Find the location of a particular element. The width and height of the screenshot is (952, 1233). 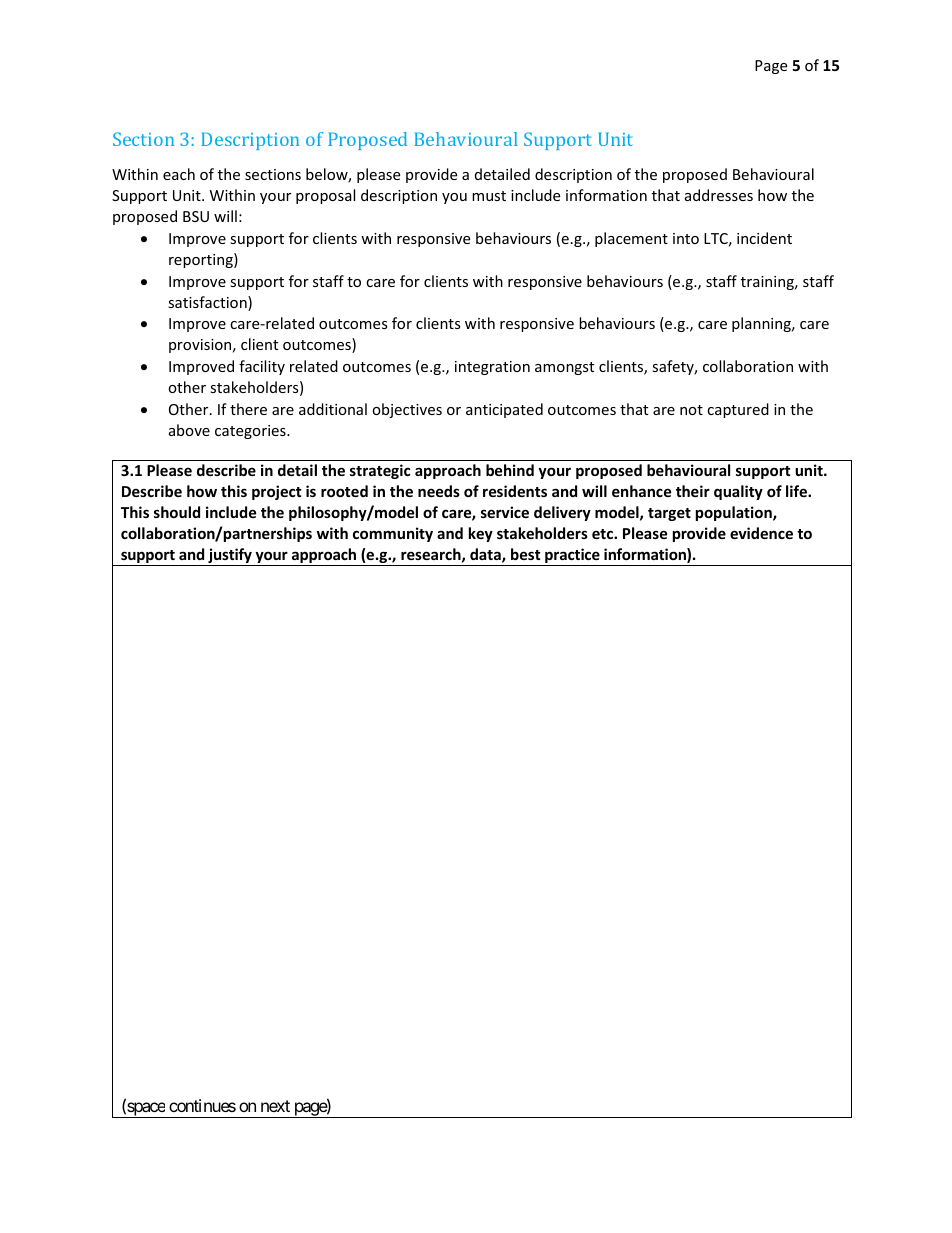

justify is located at coordinates (230, 557).
